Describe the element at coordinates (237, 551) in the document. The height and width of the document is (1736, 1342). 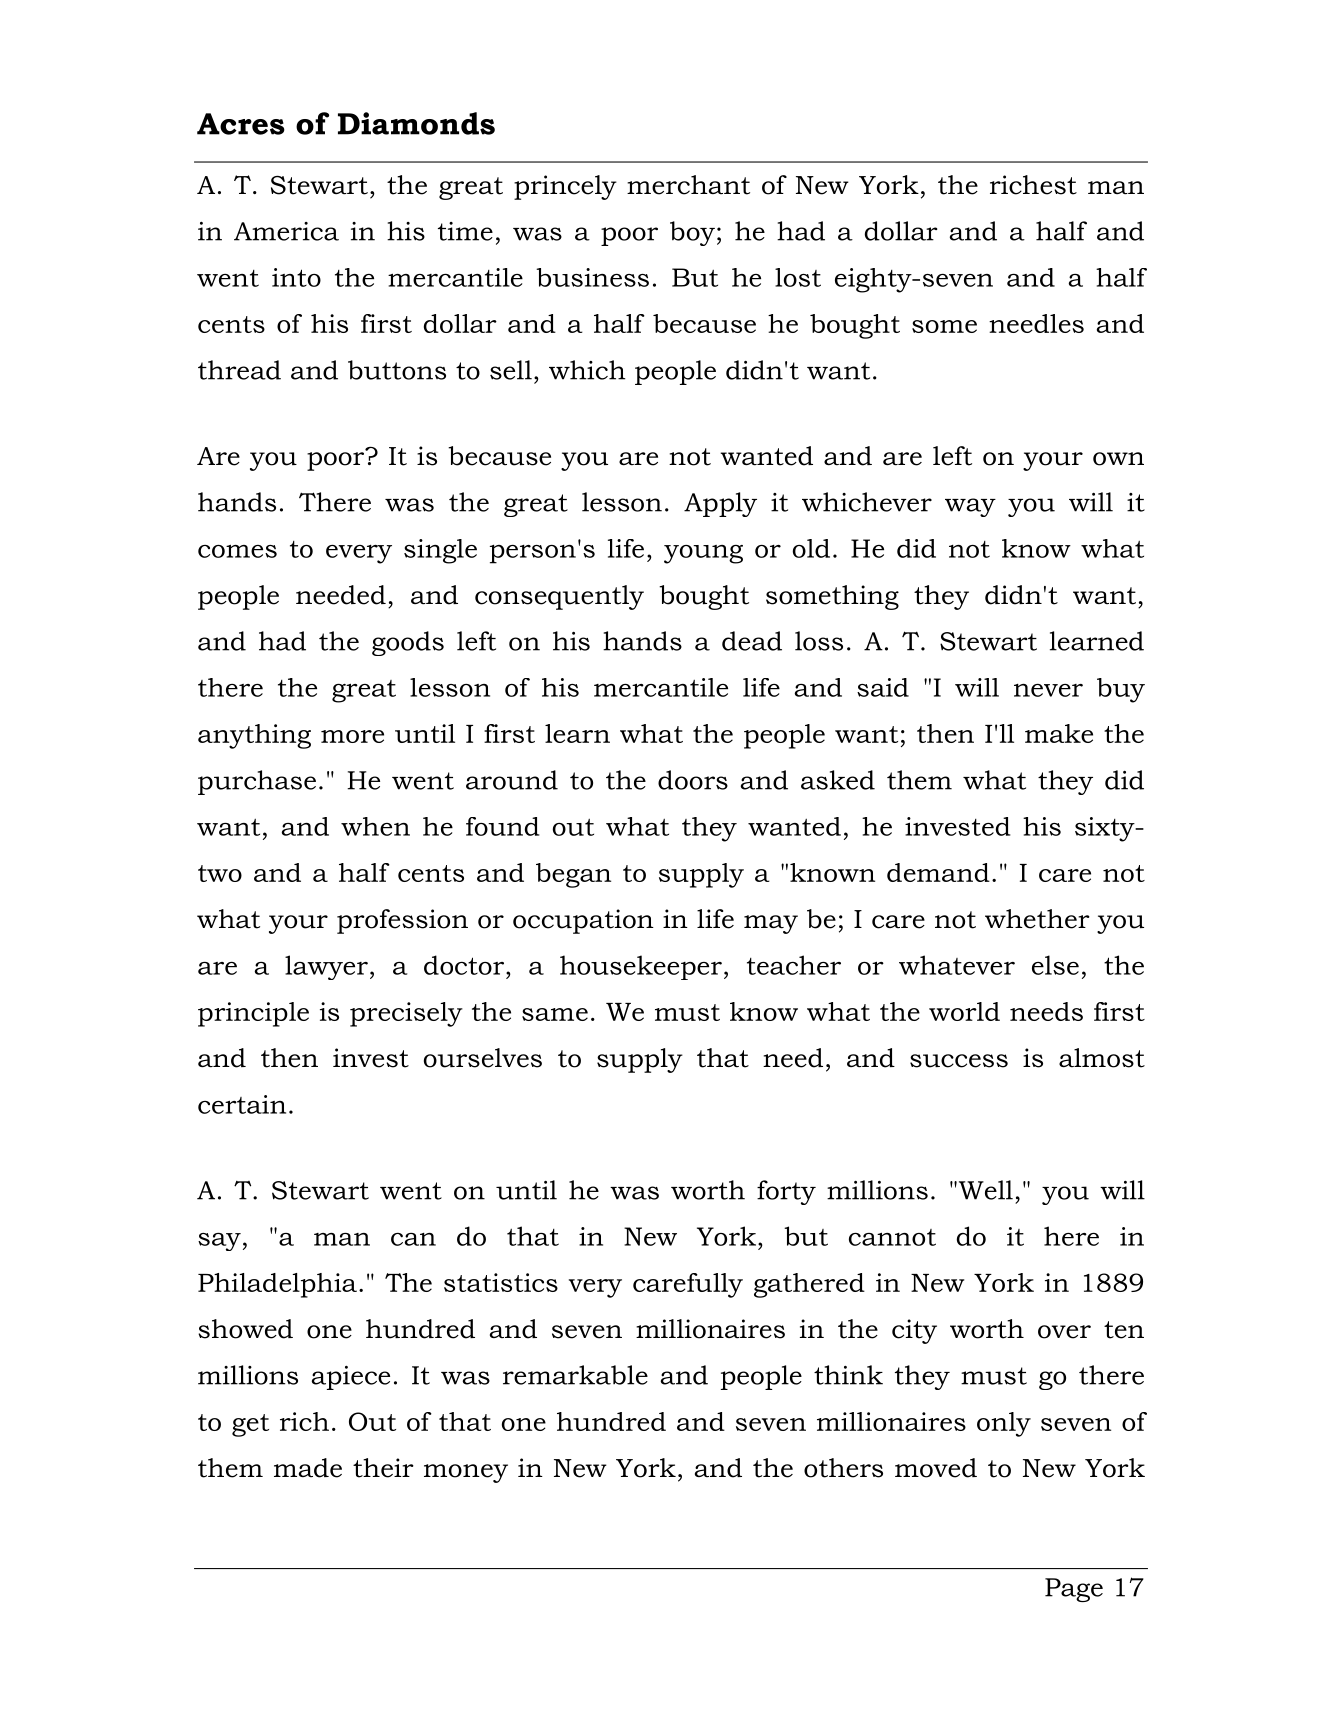
I see `comes` at that location.
